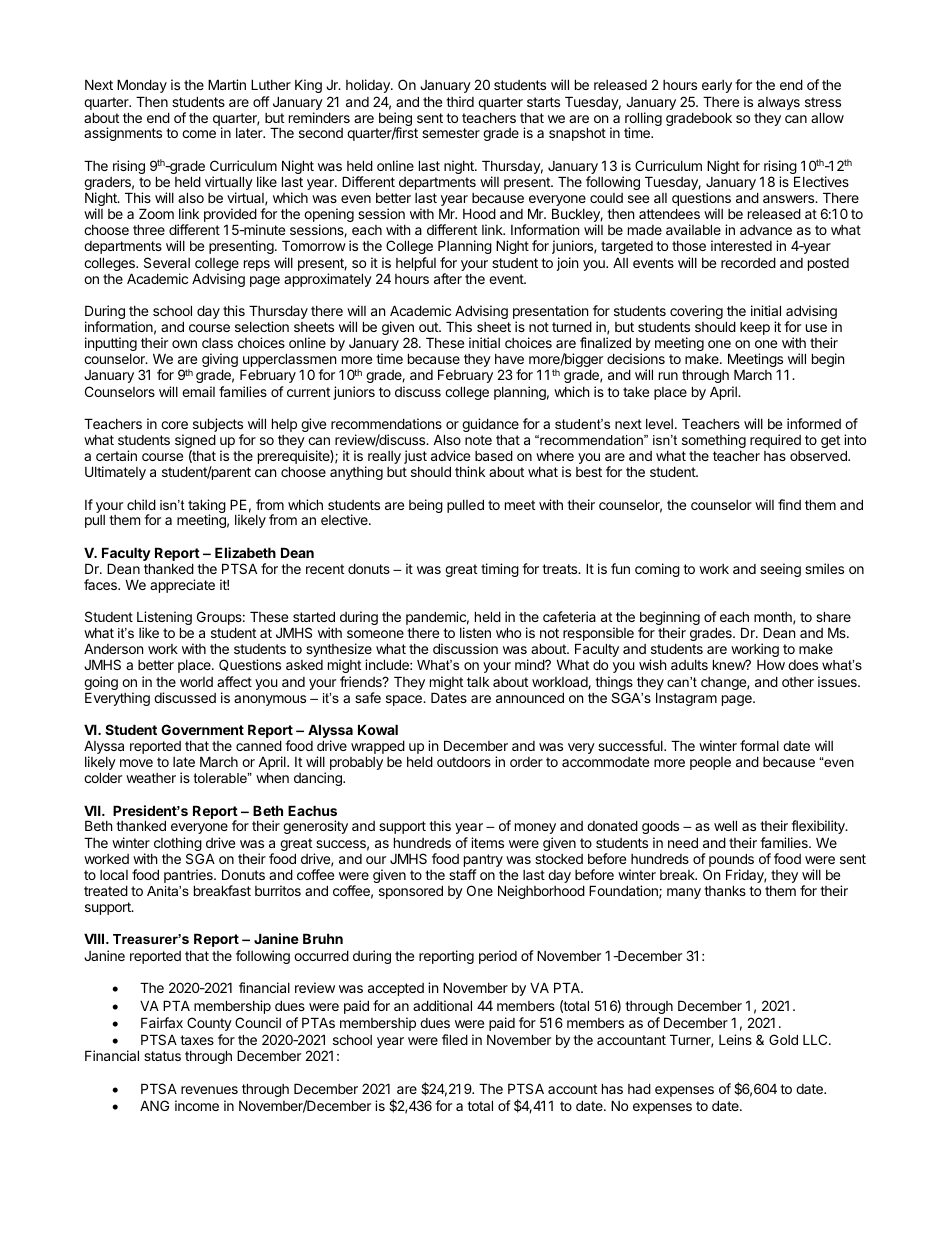 Image resolution: width=952 pixels, height=1233 pixels. Describe the element at coordinates (779, 103) in the screenshot. I see `always` at that location.
